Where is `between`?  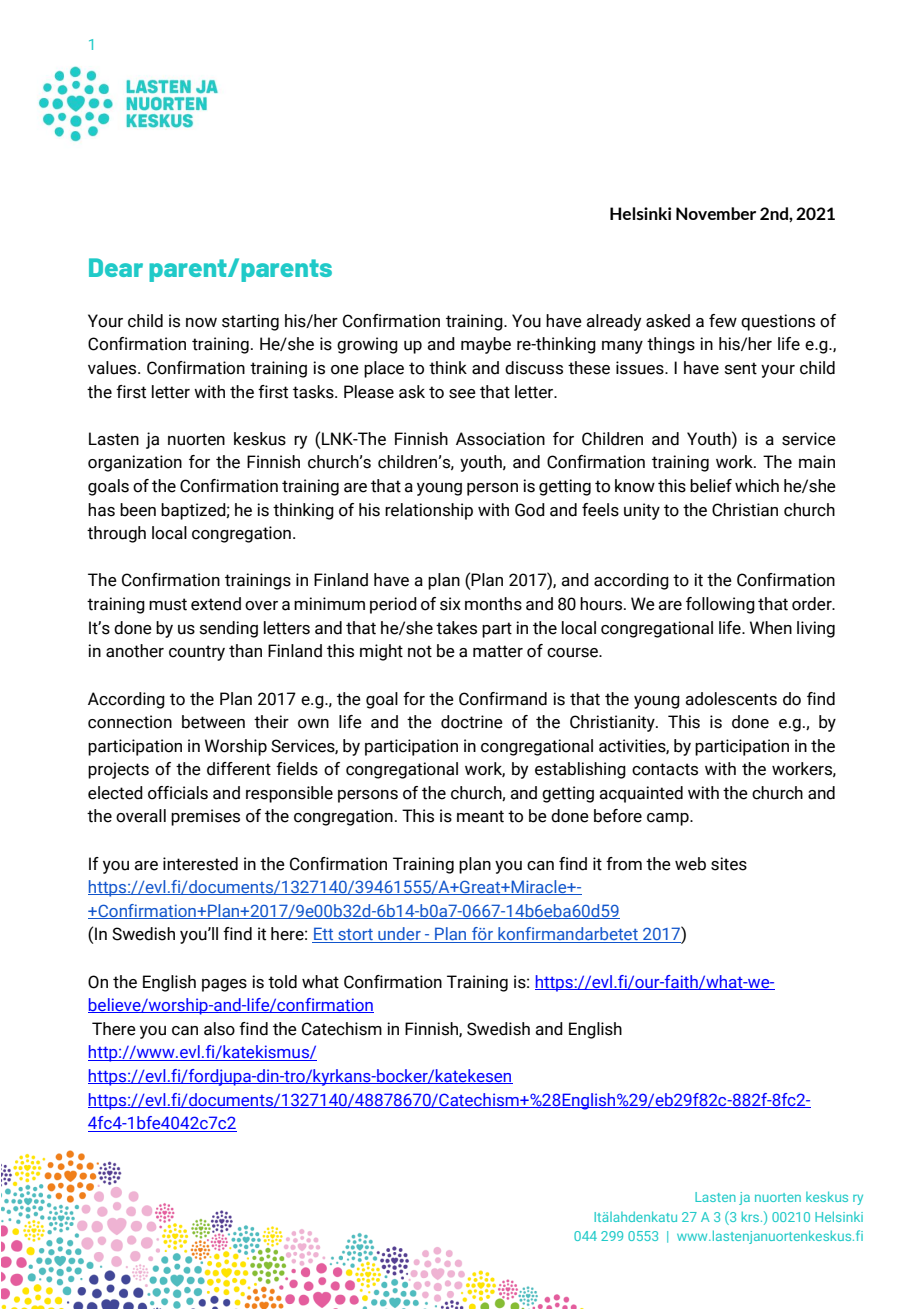 between is located at coordinates (213, 722).
